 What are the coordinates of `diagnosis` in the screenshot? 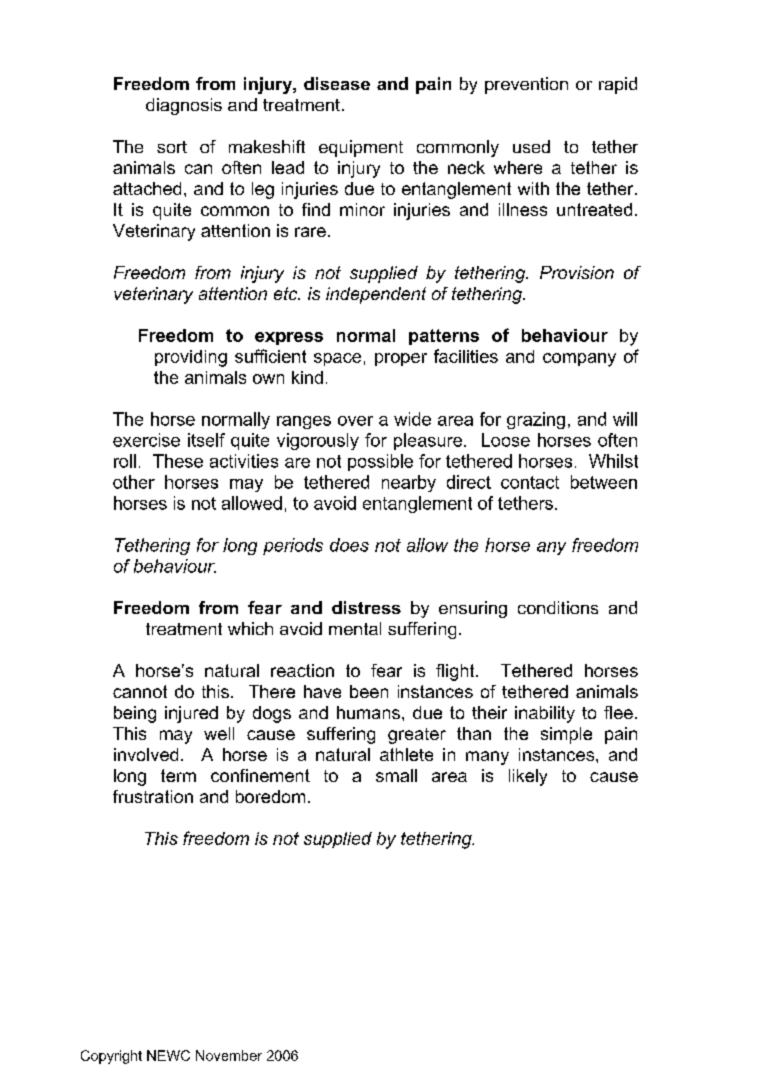 It's located at (184, 106).
